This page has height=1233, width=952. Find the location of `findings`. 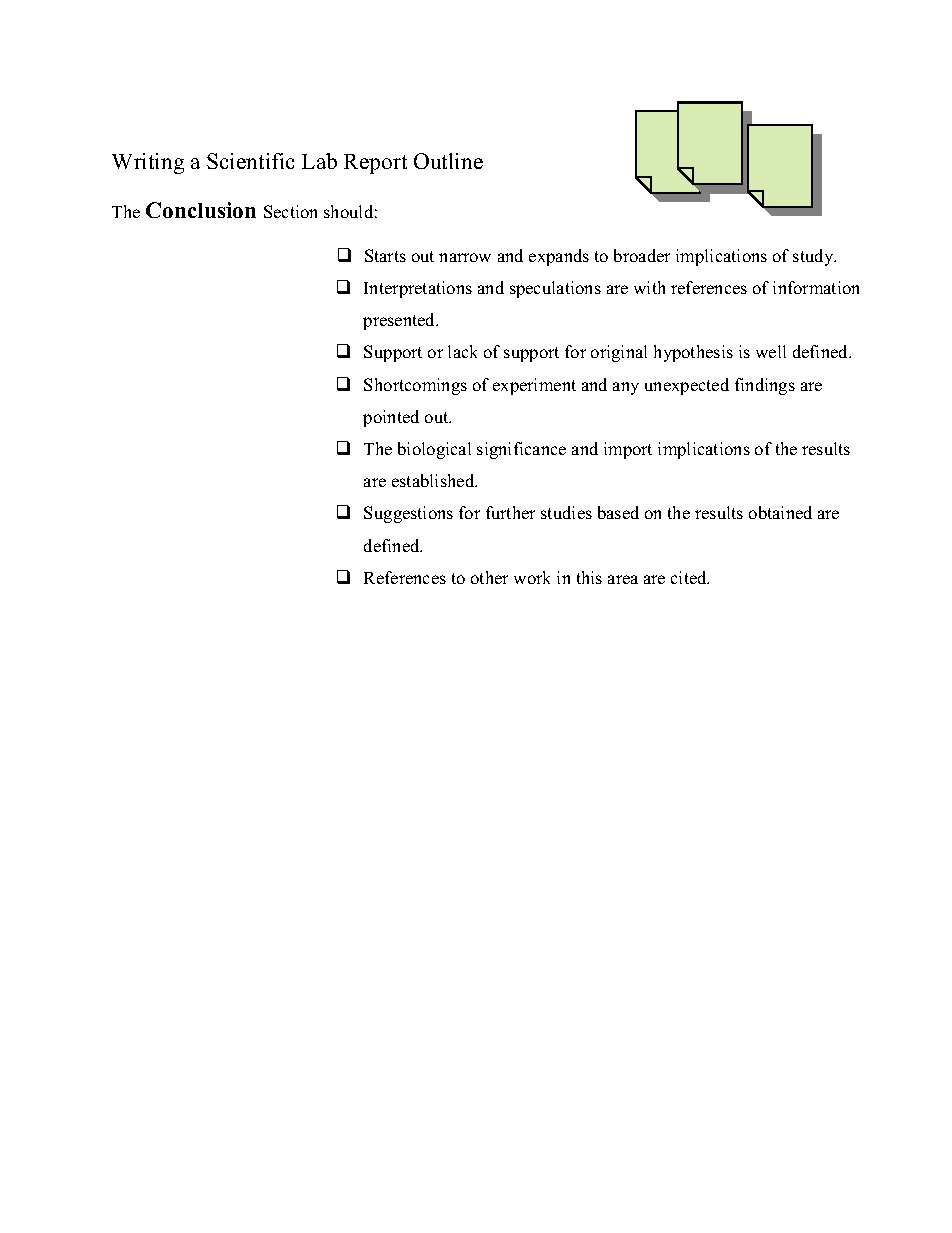

findings is located at coordinates (765, 386).
